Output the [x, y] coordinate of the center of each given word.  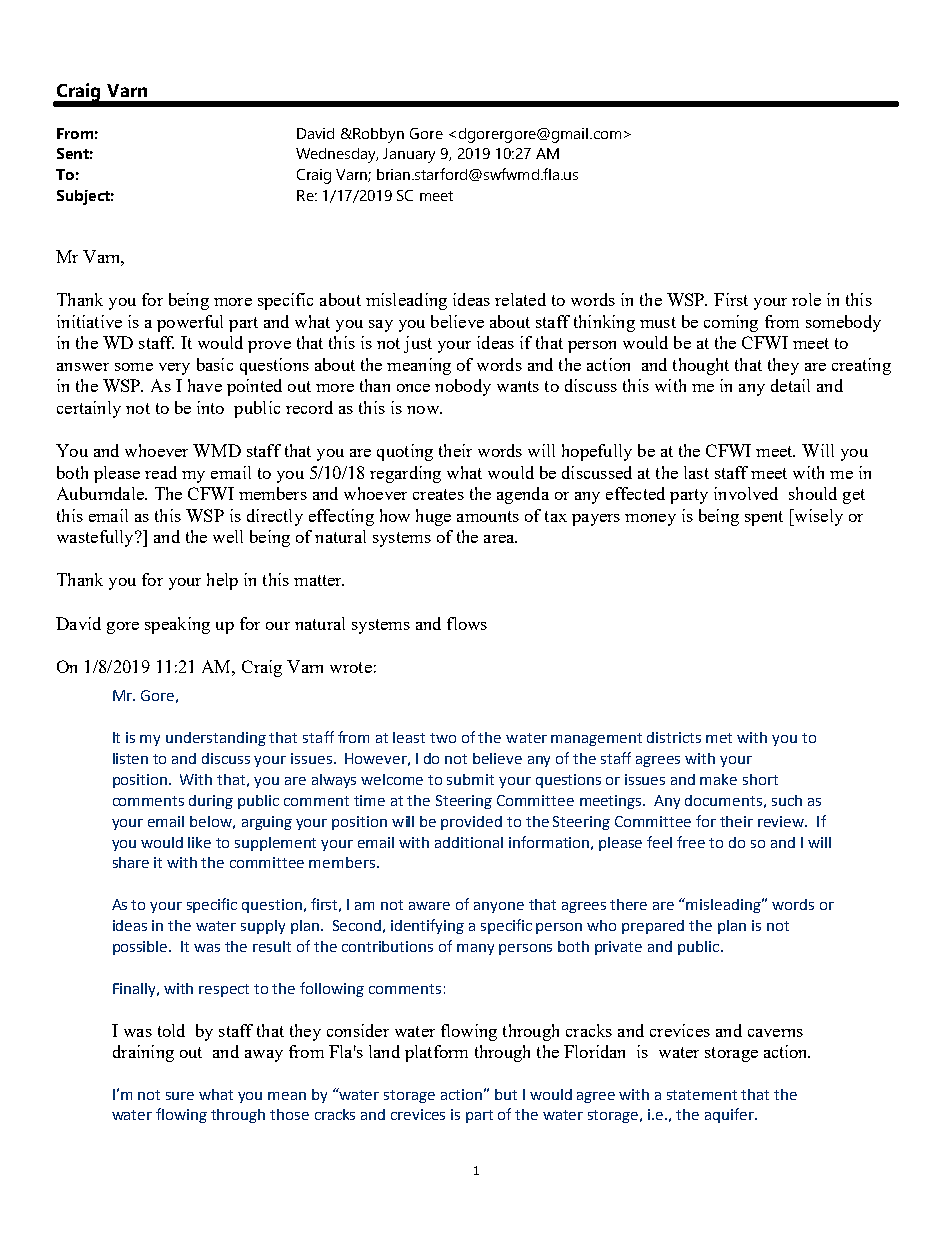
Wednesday [337, 155]
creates [438, 494]
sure [180, 1096]
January [409, 155]
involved [746, 493]
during [211, 802]
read [161, 472]
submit [470, 779]
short [760, 779]
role [806, 299]
